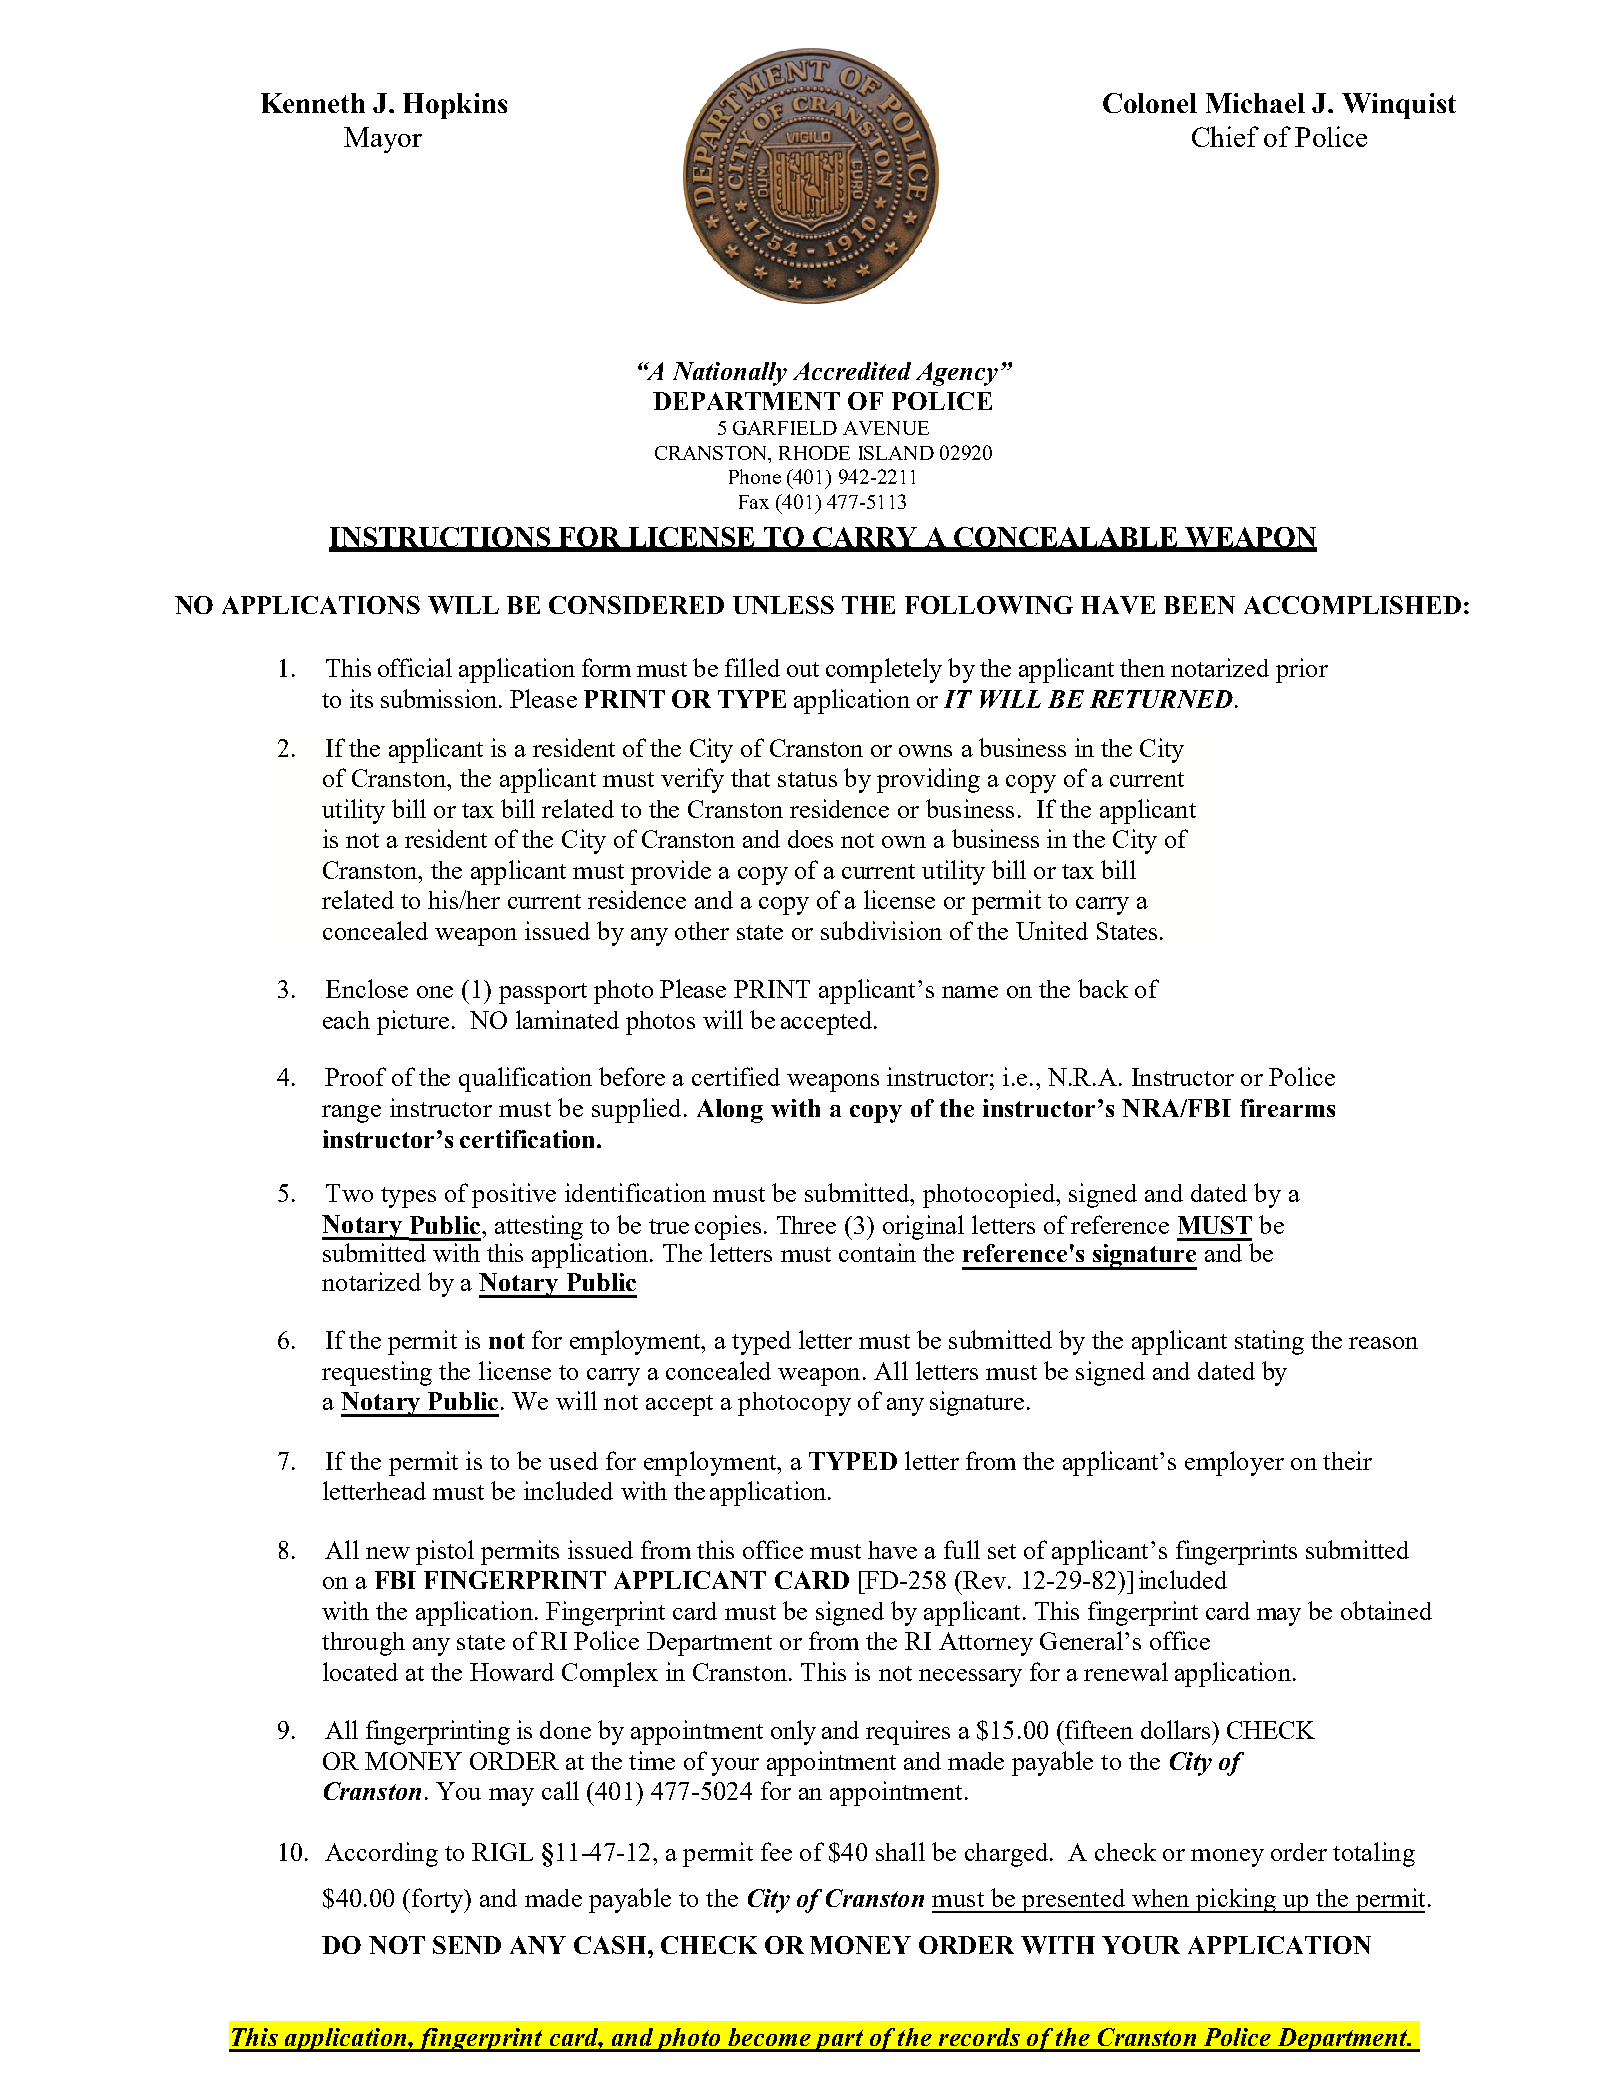 The image size is (1622, 2098). What do you see at coordinates (1225, 136) in the screenshot?
I see `Chief` at bounding box center [1225, 136].
